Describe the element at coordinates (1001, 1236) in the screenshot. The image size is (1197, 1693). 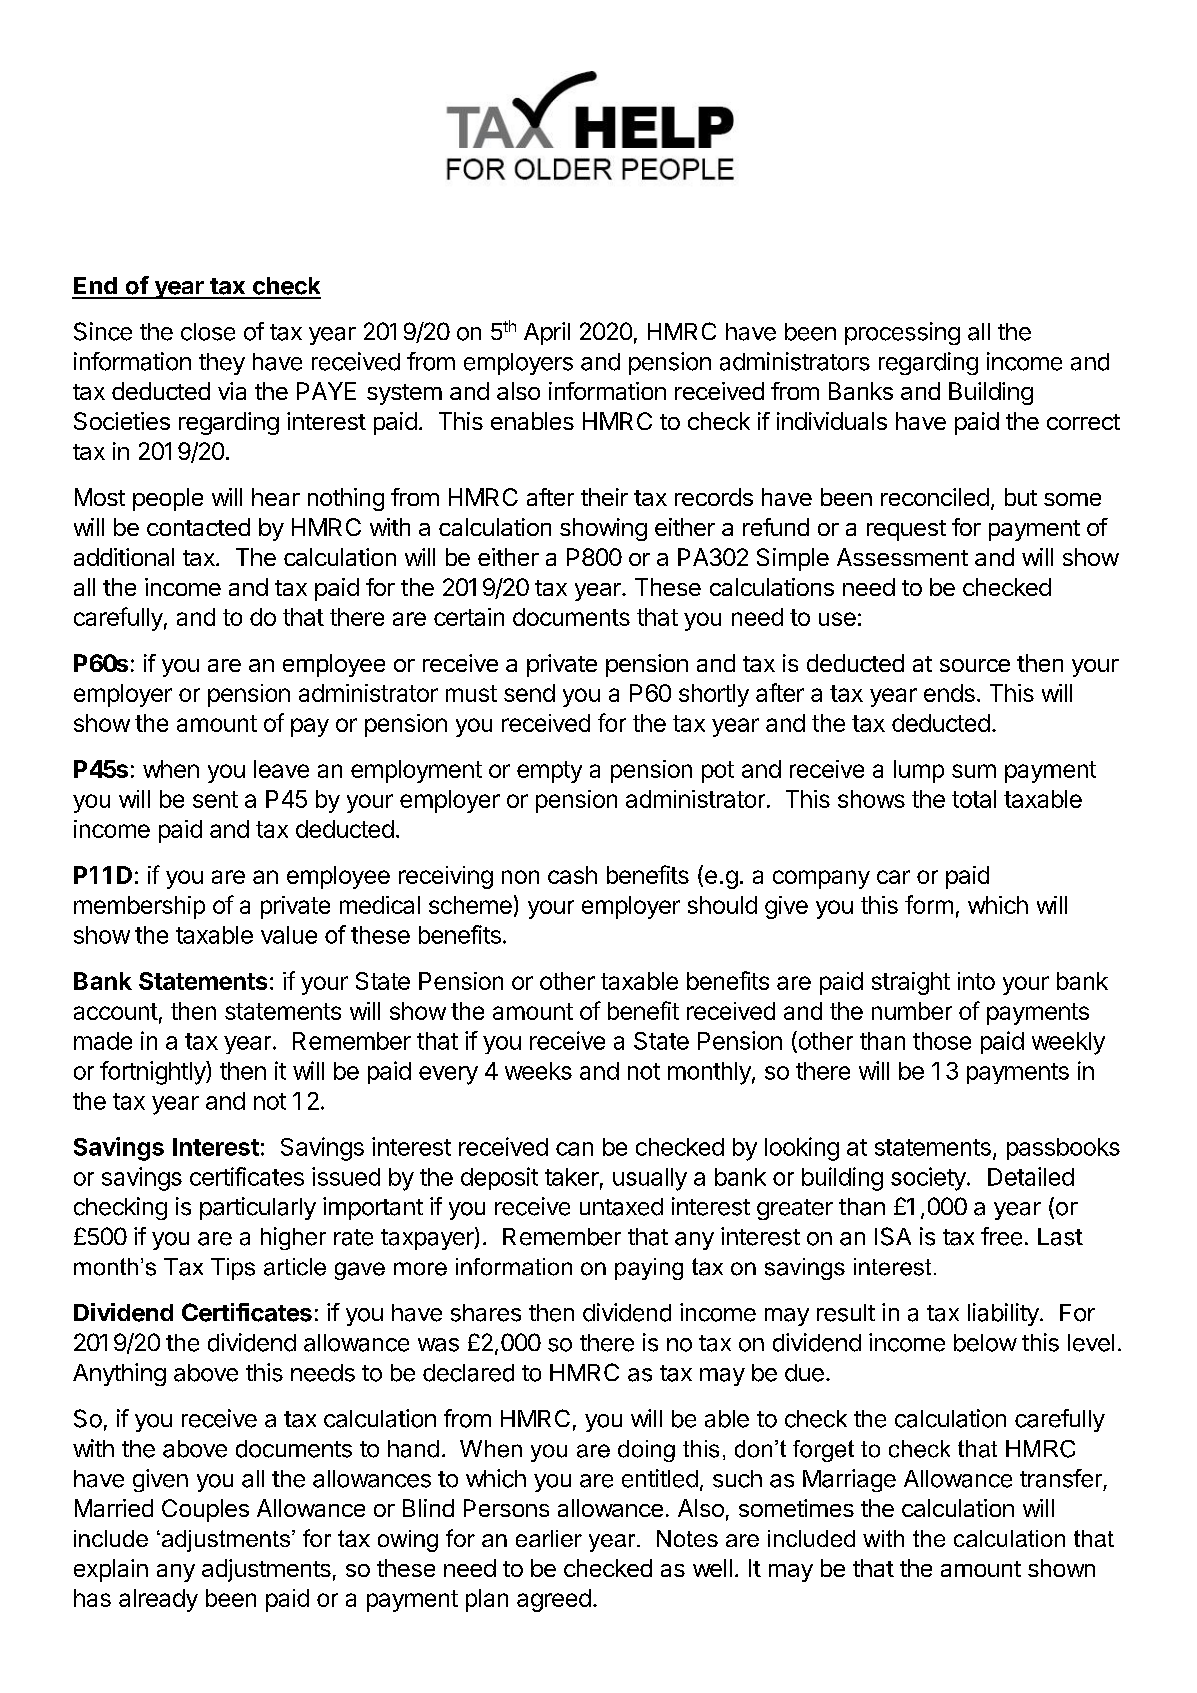
I see `free` at that location.
